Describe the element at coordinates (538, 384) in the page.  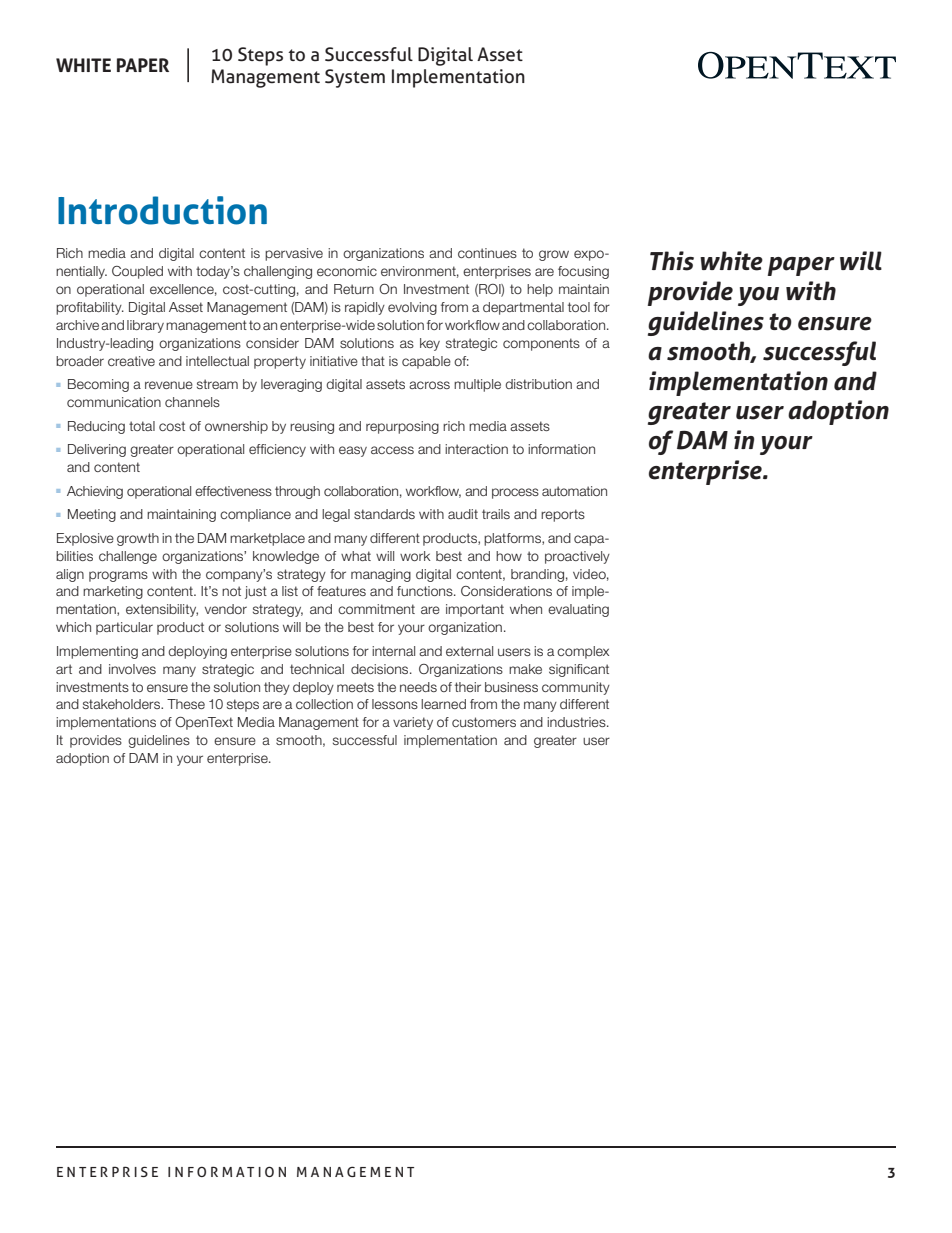
I see `distribution` at that location.
